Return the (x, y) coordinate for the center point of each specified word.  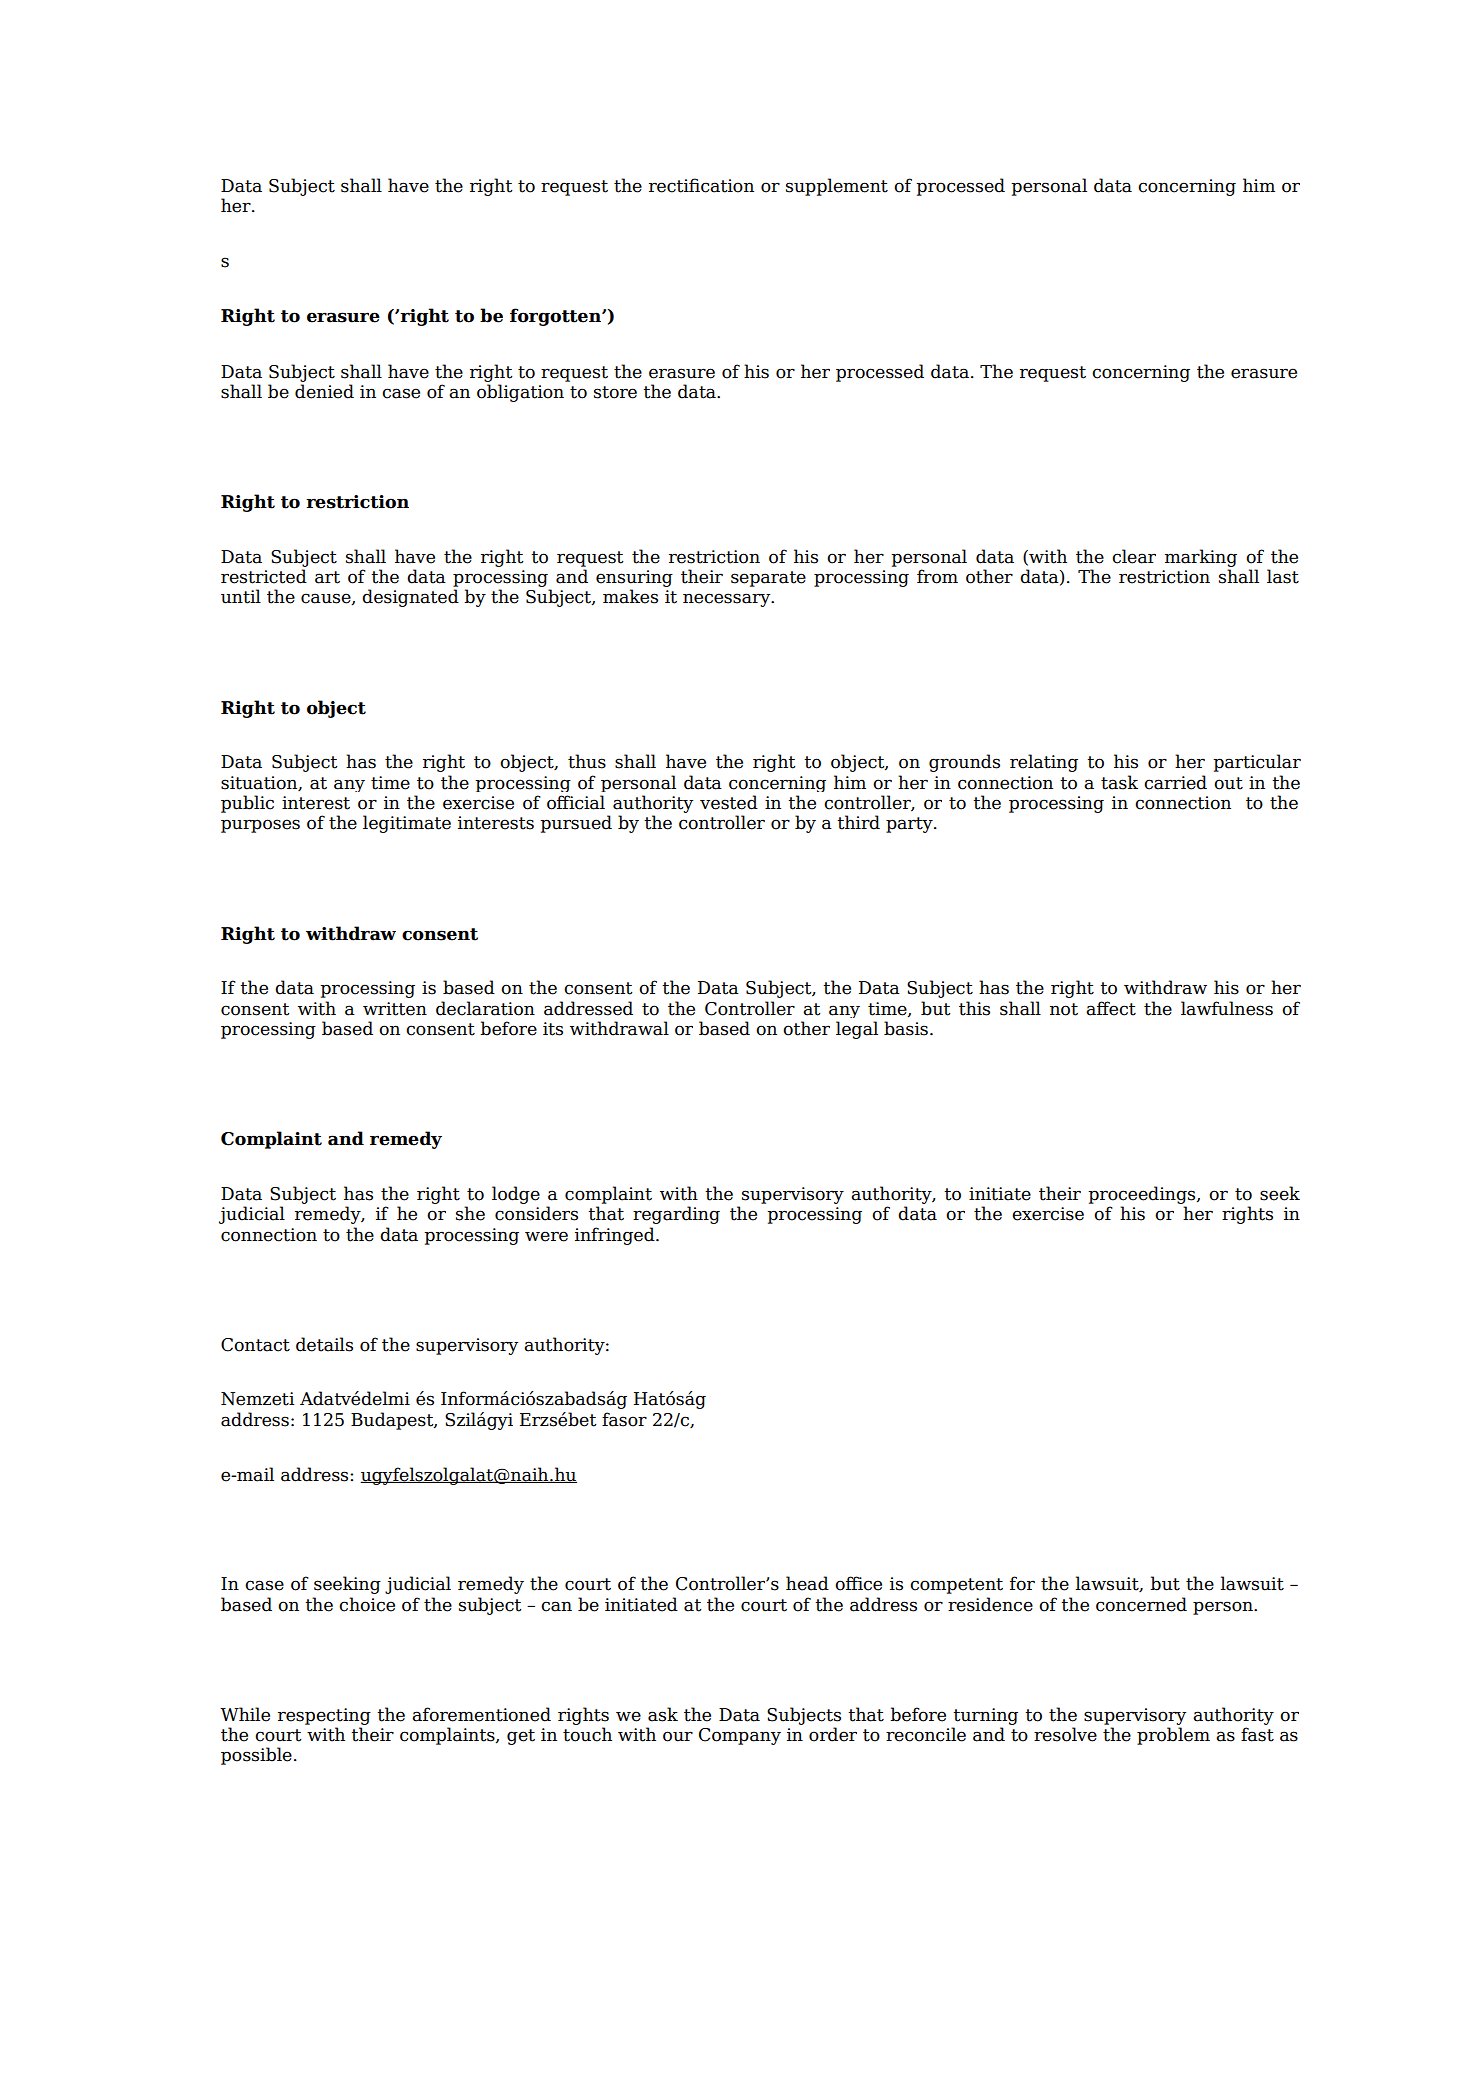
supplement (837, 187)
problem (1173, 1736)
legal (857, 1030)
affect (1111, 1008)
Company (740, 1736)
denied (324, 391)
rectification (701, 185)
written (395, 1009)
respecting (324, 1716)
